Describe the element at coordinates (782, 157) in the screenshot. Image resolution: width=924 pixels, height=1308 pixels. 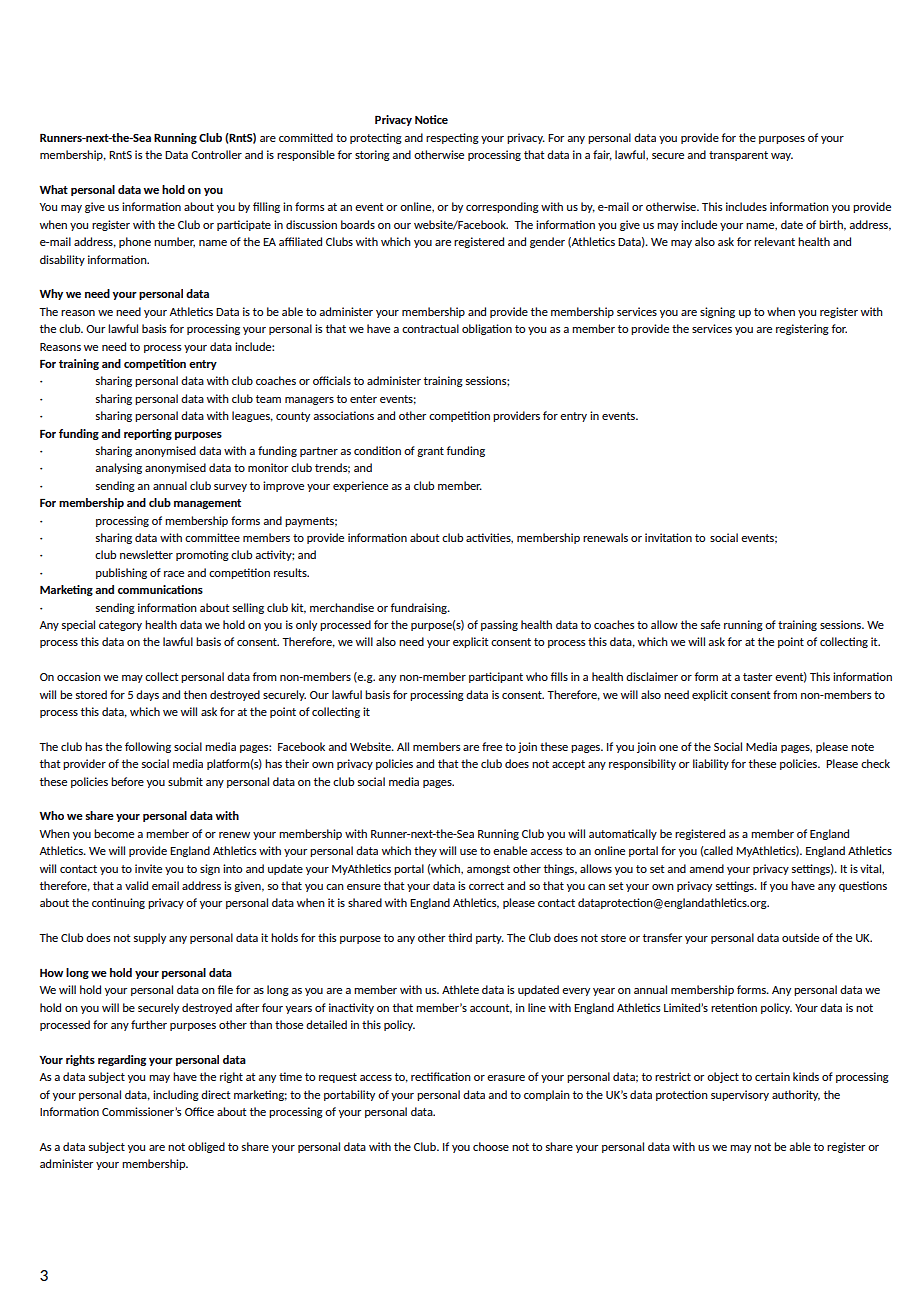
I see `way` at that location.
